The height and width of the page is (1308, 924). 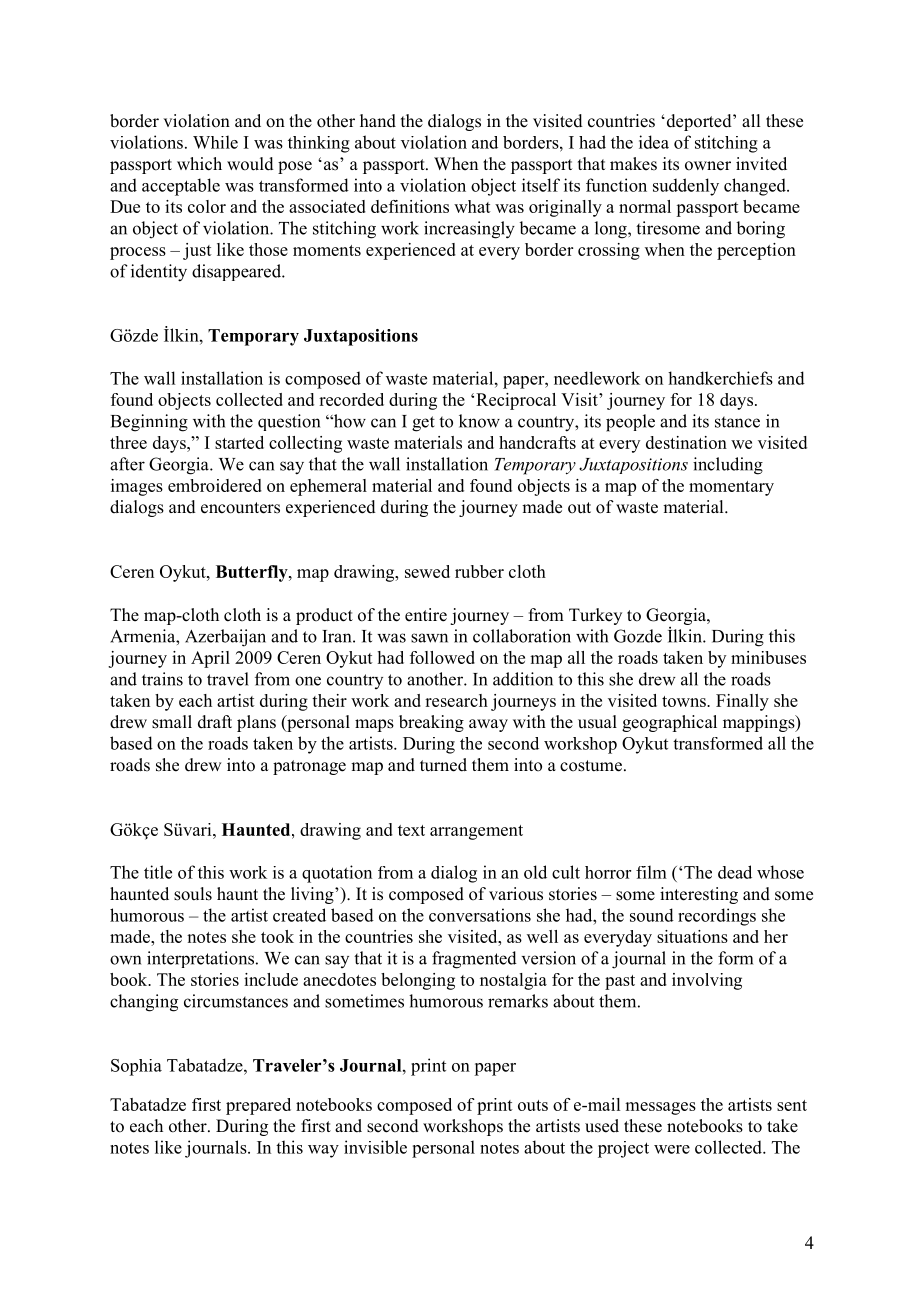 What do you see at coordinates (669, 723) in the page?
I see `geographical` at bounding box center [669, 723].
